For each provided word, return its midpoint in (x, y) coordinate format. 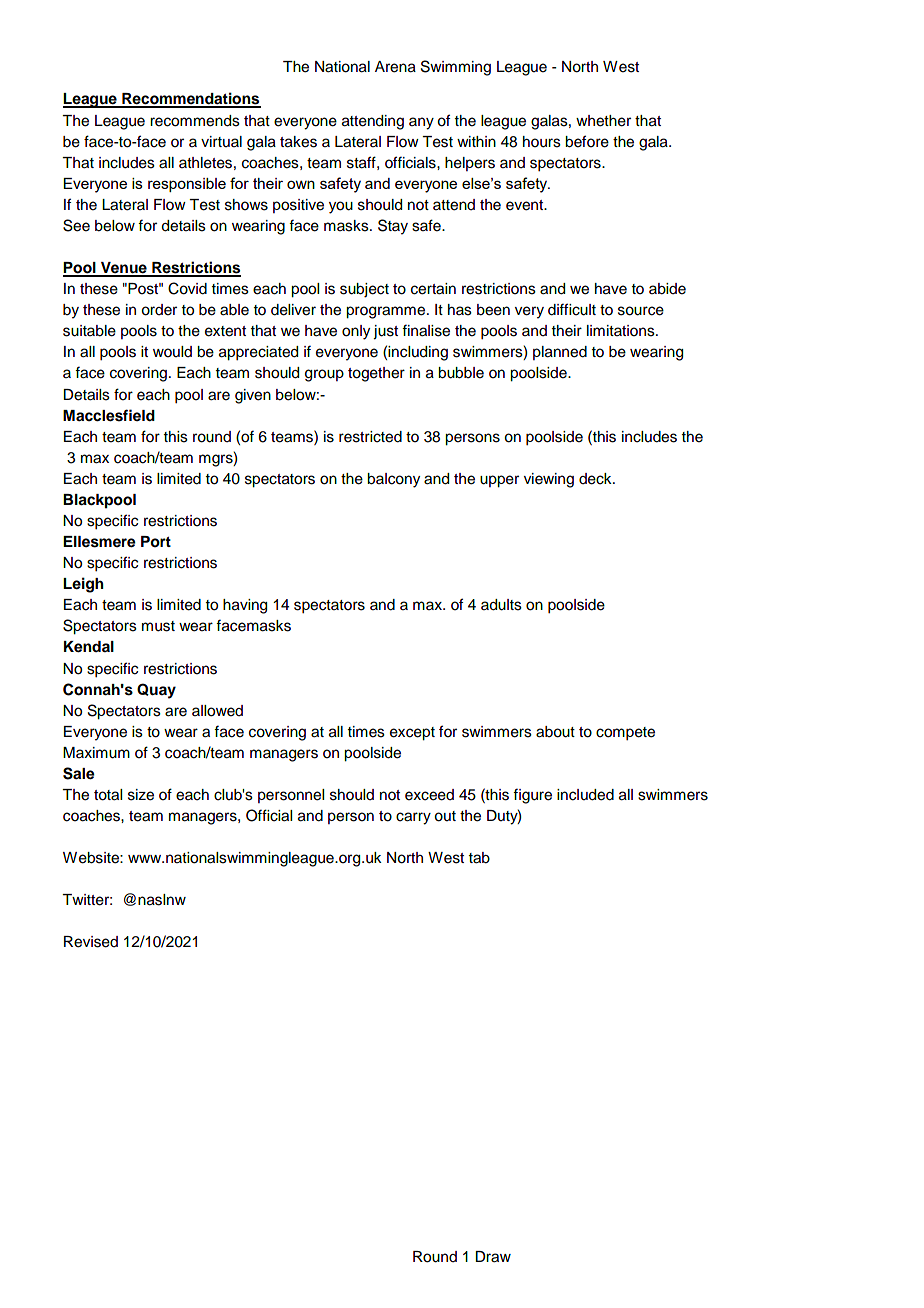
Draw (493, 1257)
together (376, 374)
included (585, 795)
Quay (156, 691)
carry (413, 818)
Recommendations (190, 99)
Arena (395, 67)
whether (603, 121)
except (412, 734)
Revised (91, 942)
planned (560, 353)
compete (625, 734)
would (172, 352)
